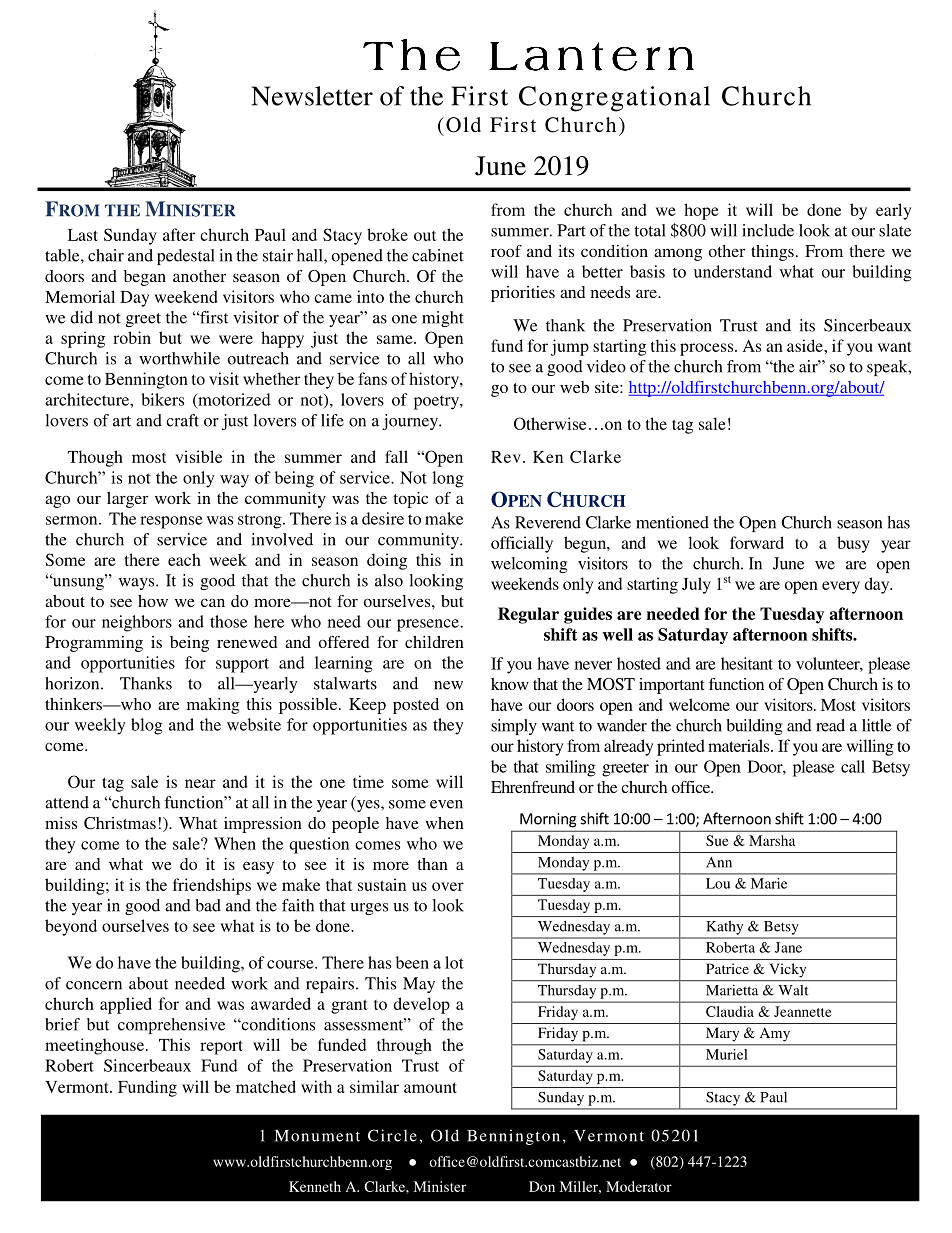 The width and height of the page is (952, 1233). Describe the element at coordinates (382, 884) in the page. I see `sustain` at that location.
